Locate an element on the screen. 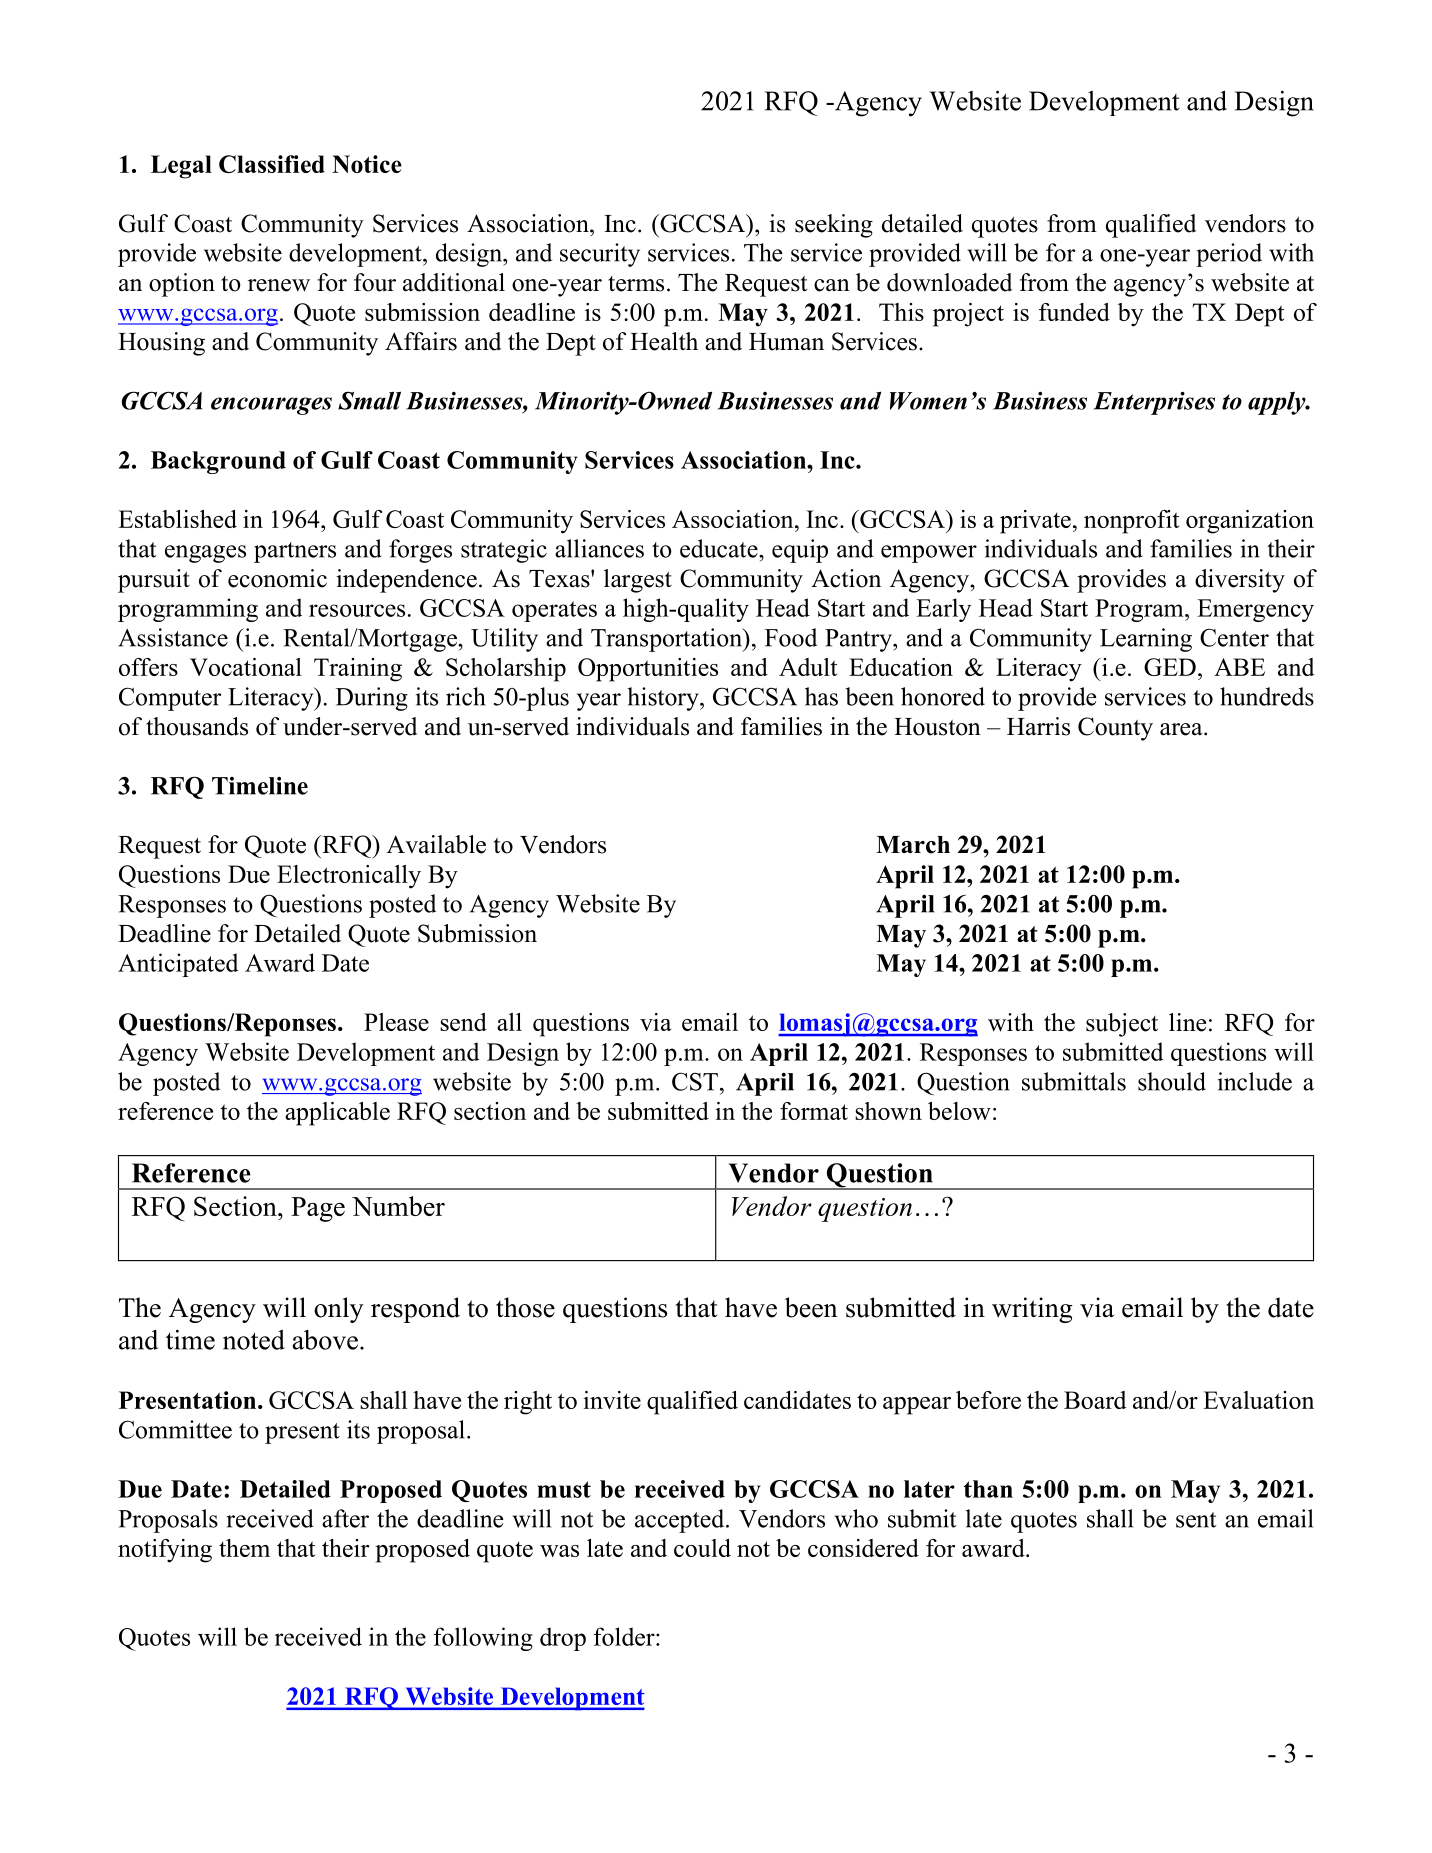 The width and height of the screenshot is (1432, 1853). educate is located at coordinates (720, 548).
